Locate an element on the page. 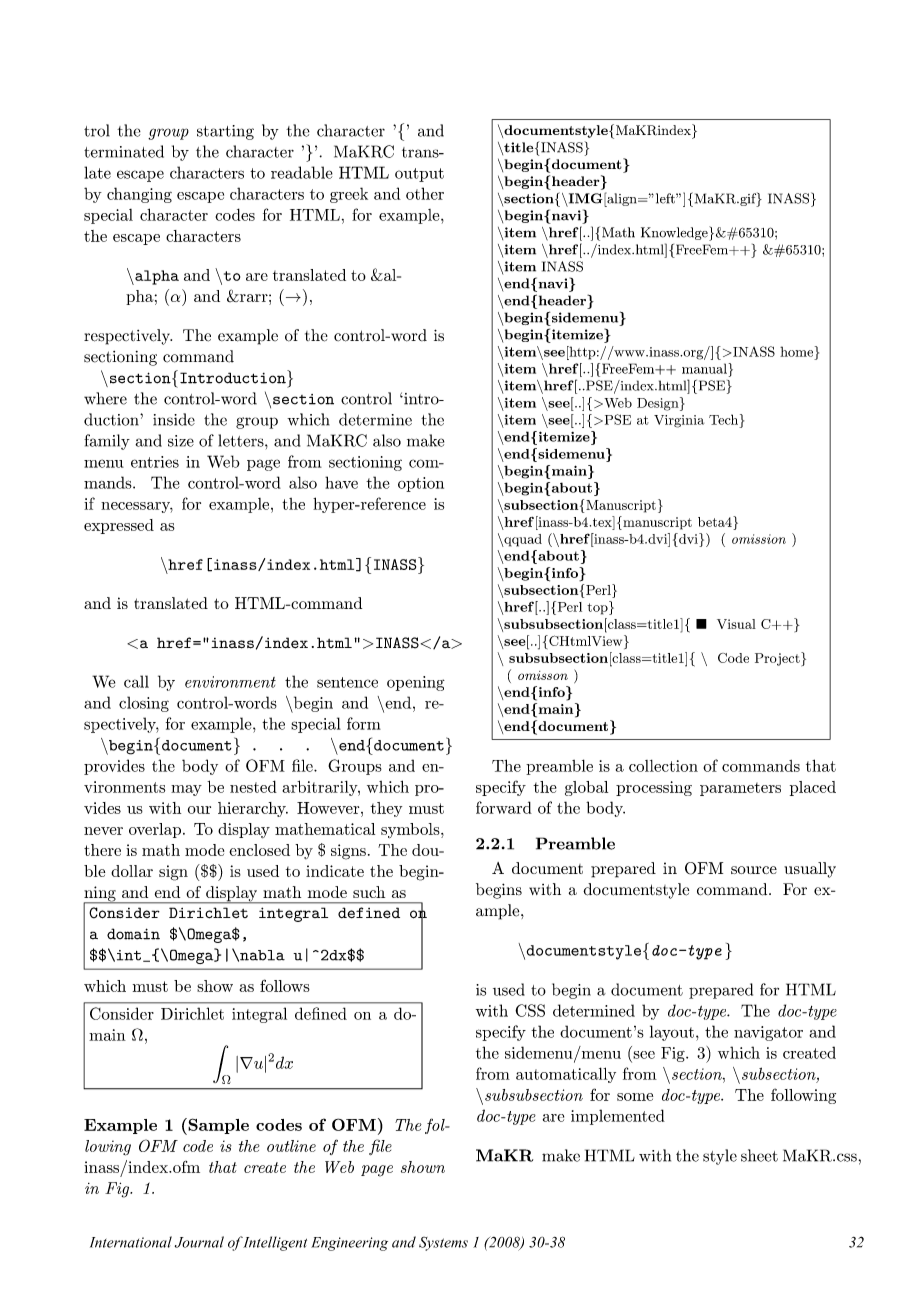 The height and width of the image is (1308, 924). size is located at coordinates (181, 441).
